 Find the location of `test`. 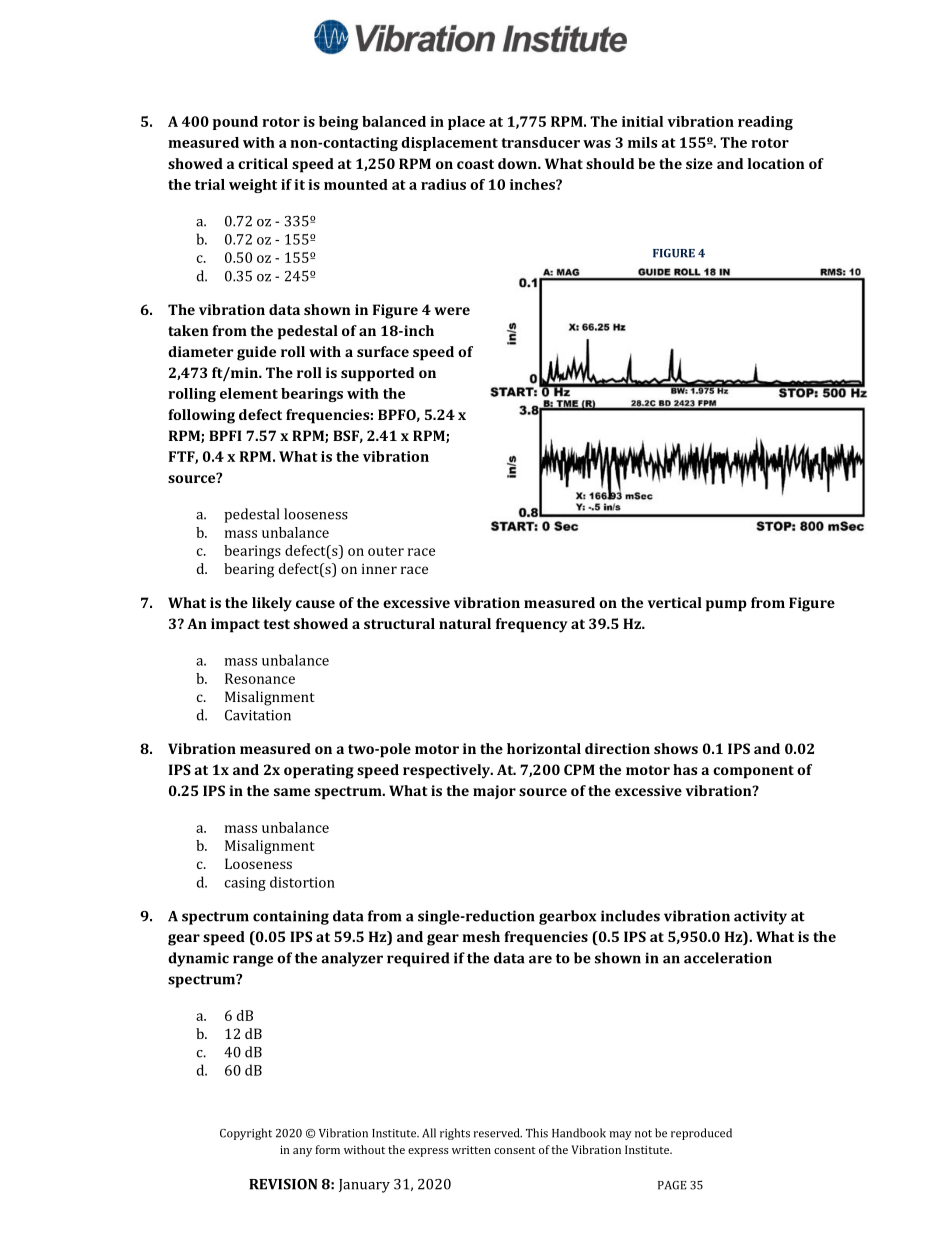

test is located at coordinates (276, 624).
